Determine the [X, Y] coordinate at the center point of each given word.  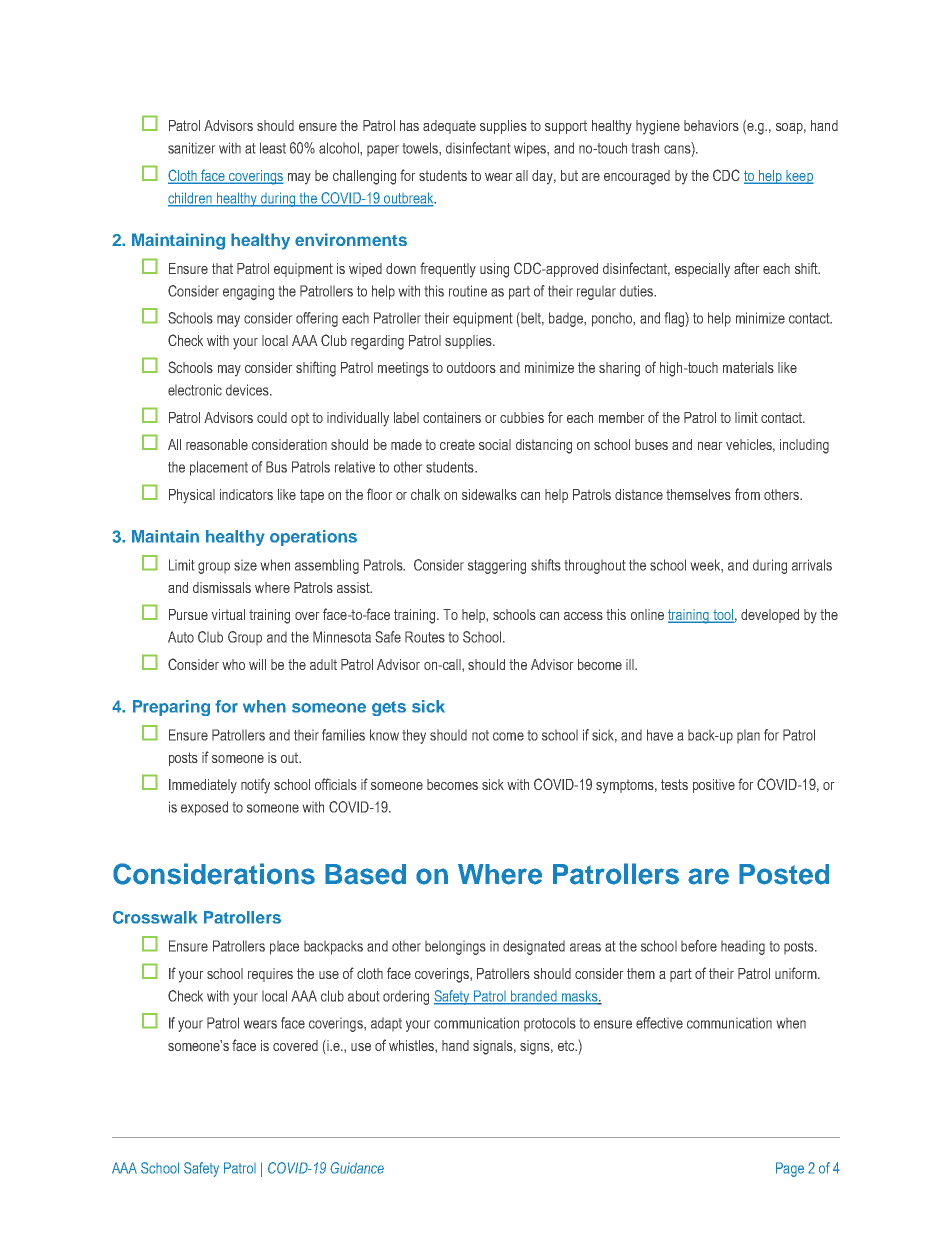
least [273, 148]
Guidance [357, 1168]
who [233, 664]
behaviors [711, 125]
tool [723, 616]
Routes [425, 637]
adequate [449, 127]
